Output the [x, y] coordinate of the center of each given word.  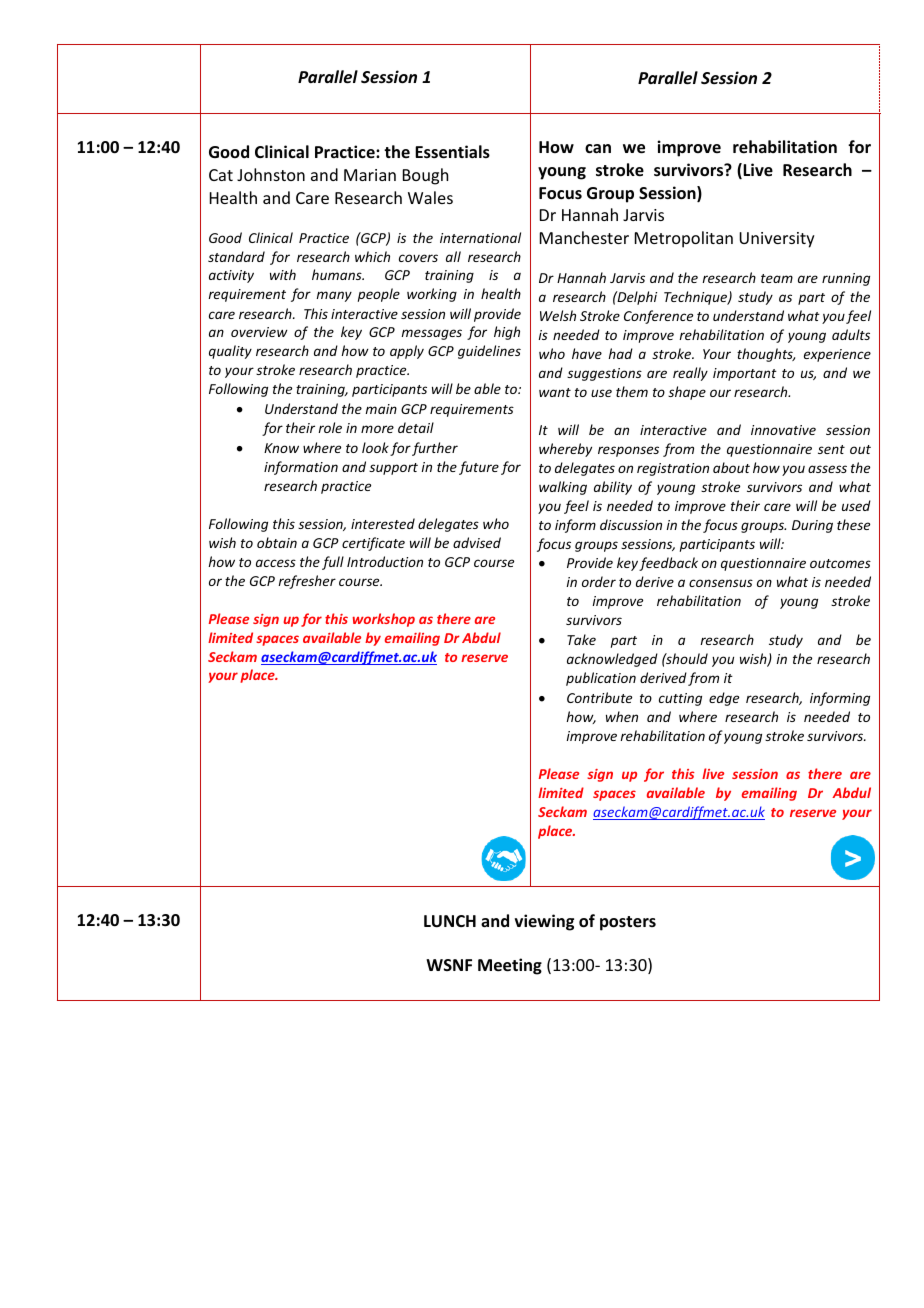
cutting [680, 699]
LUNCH [450, 921]
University [777, 240]
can [598, 148]
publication [601, 679]
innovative [783, 430]
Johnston [271, 174]
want [555, 392]
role [330, 427]
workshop [383, 620]
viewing [544, 922]
